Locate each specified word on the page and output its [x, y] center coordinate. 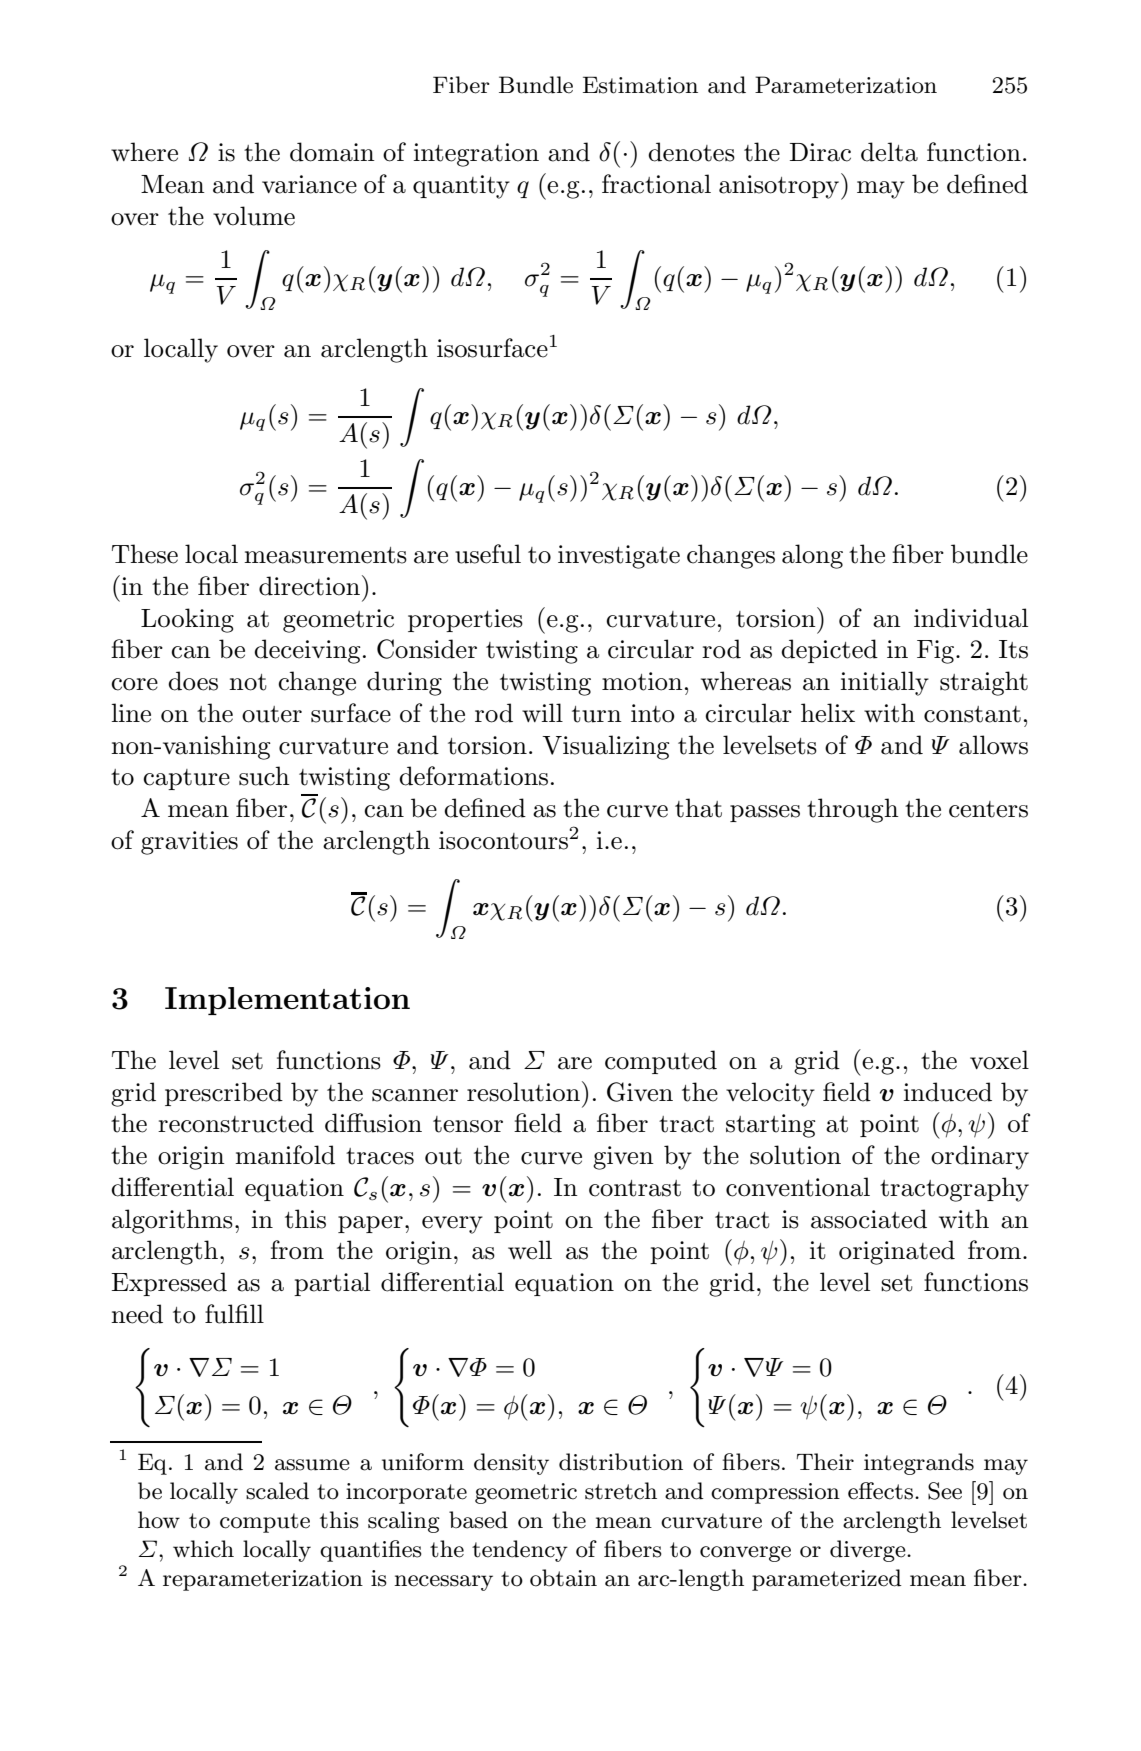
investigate [619, 557]
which [203, 1549]
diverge [869, 1551]
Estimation [640, 85]
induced [948, 1092]
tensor [468, 1124]
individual [971, 618]
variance [309, 184]
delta [889, 152]
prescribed [224, 1094]
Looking [187, 620]
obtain [563, 1578]
